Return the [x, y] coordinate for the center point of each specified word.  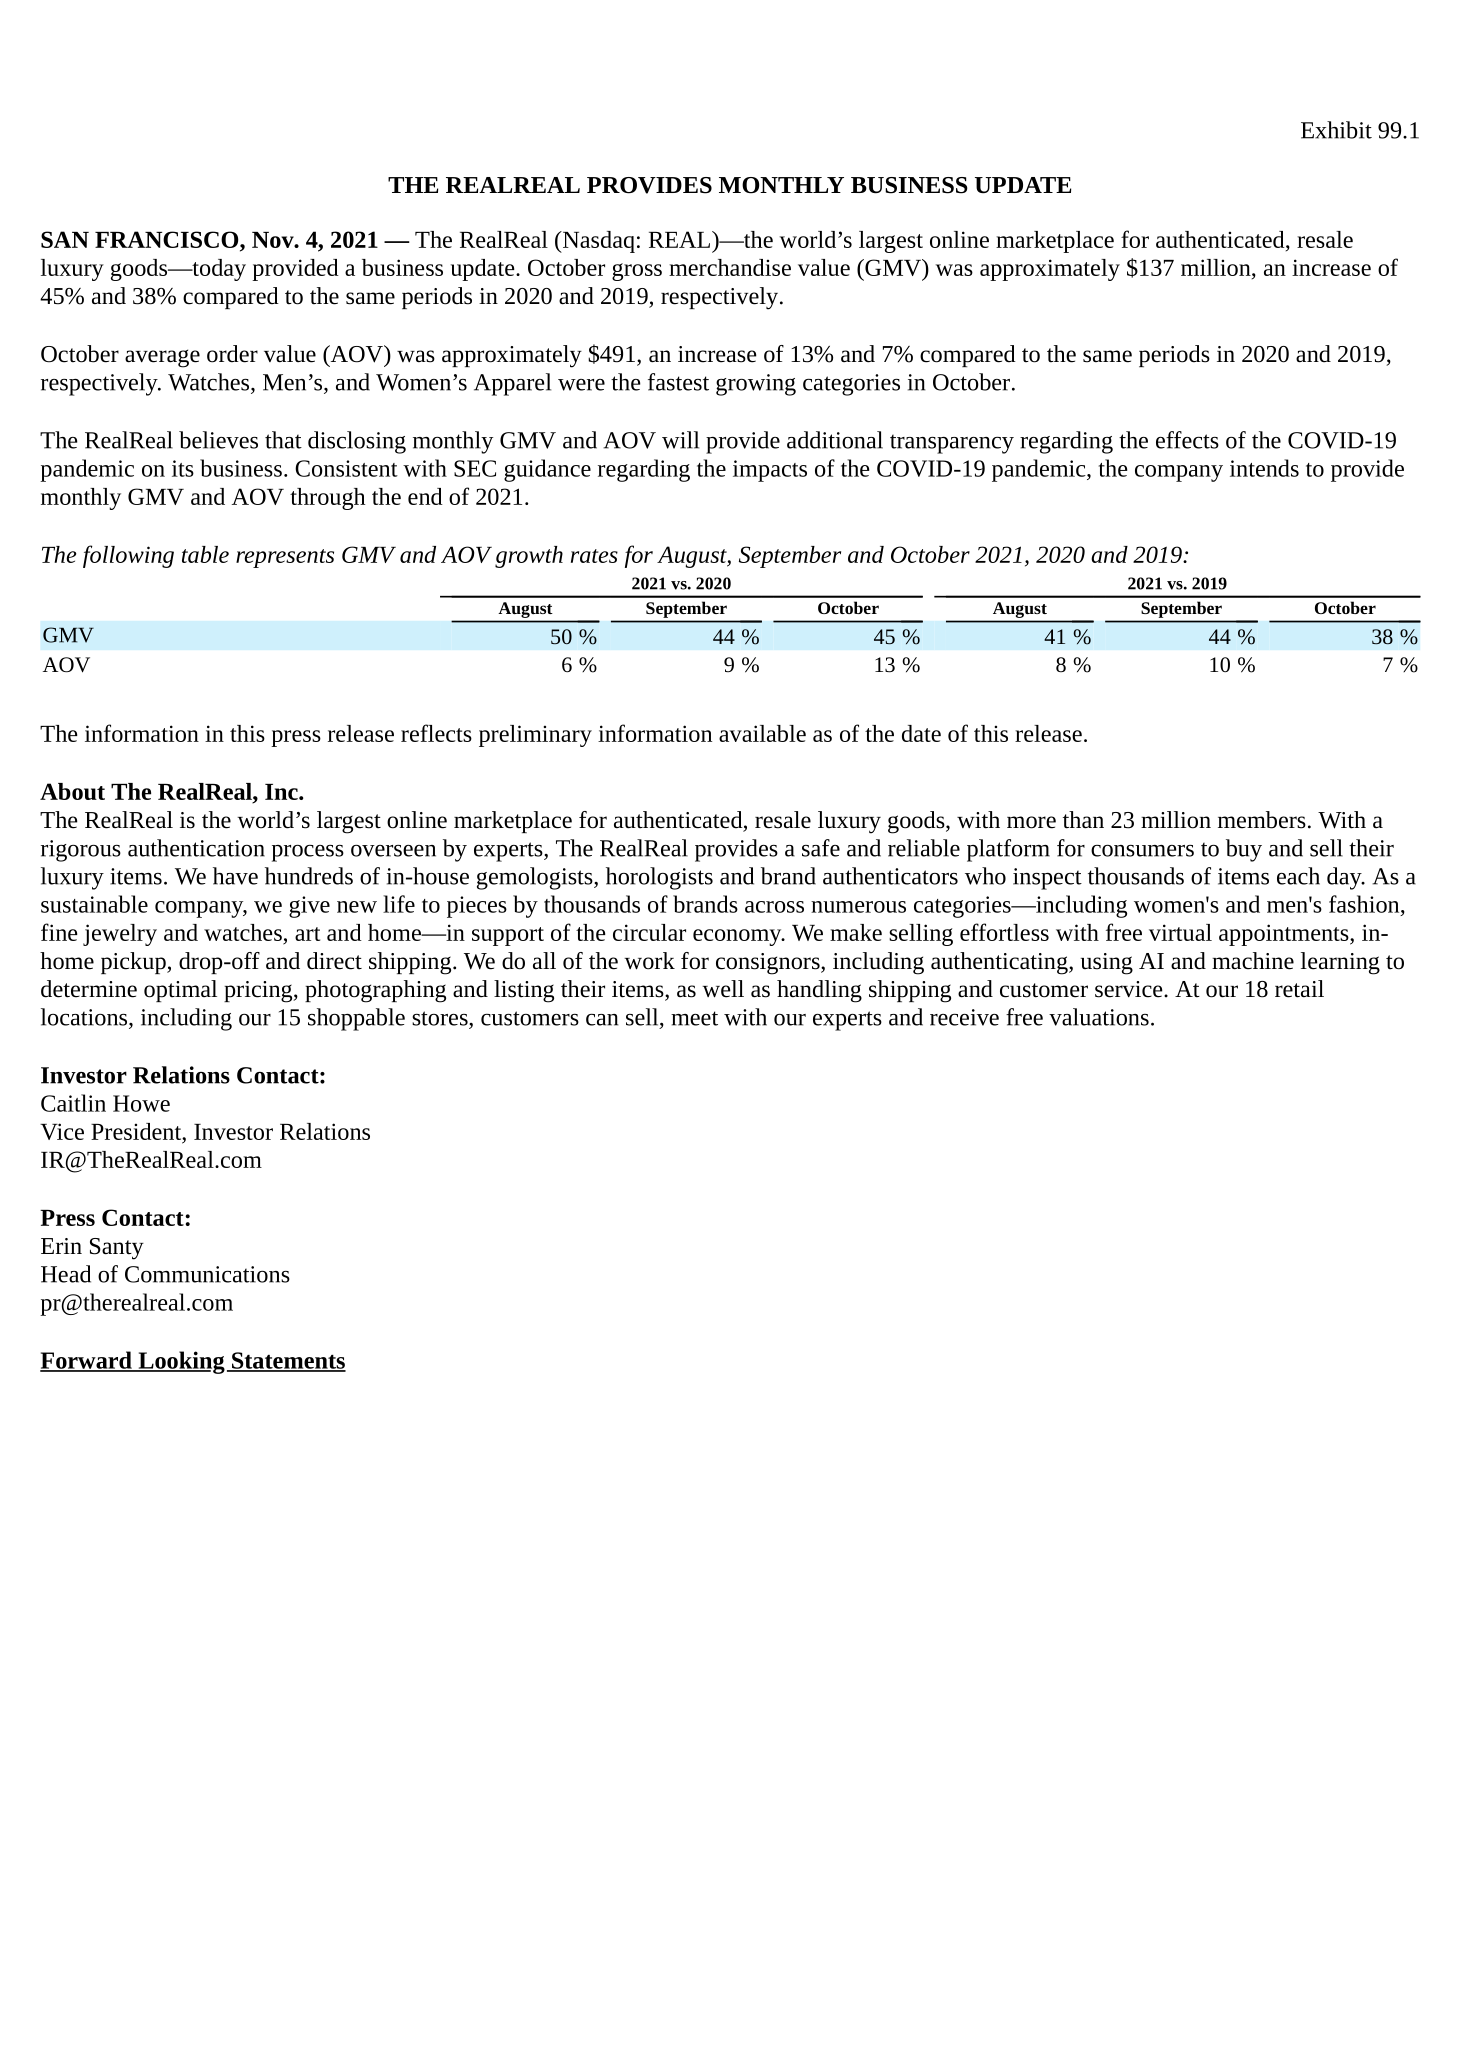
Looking [180, 1362]
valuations [1099, 1017]
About [72, 791]
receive [964, 1017]
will [680, 440]
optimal [180, 991]
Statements [288, 1361]
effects [1187, 440]
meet [694, 1018]
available [762, 733]
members [1262, 820]
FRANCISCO [168, 239]
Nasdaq [597, 242]
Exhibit [1336, 130]
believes [218, 440]
